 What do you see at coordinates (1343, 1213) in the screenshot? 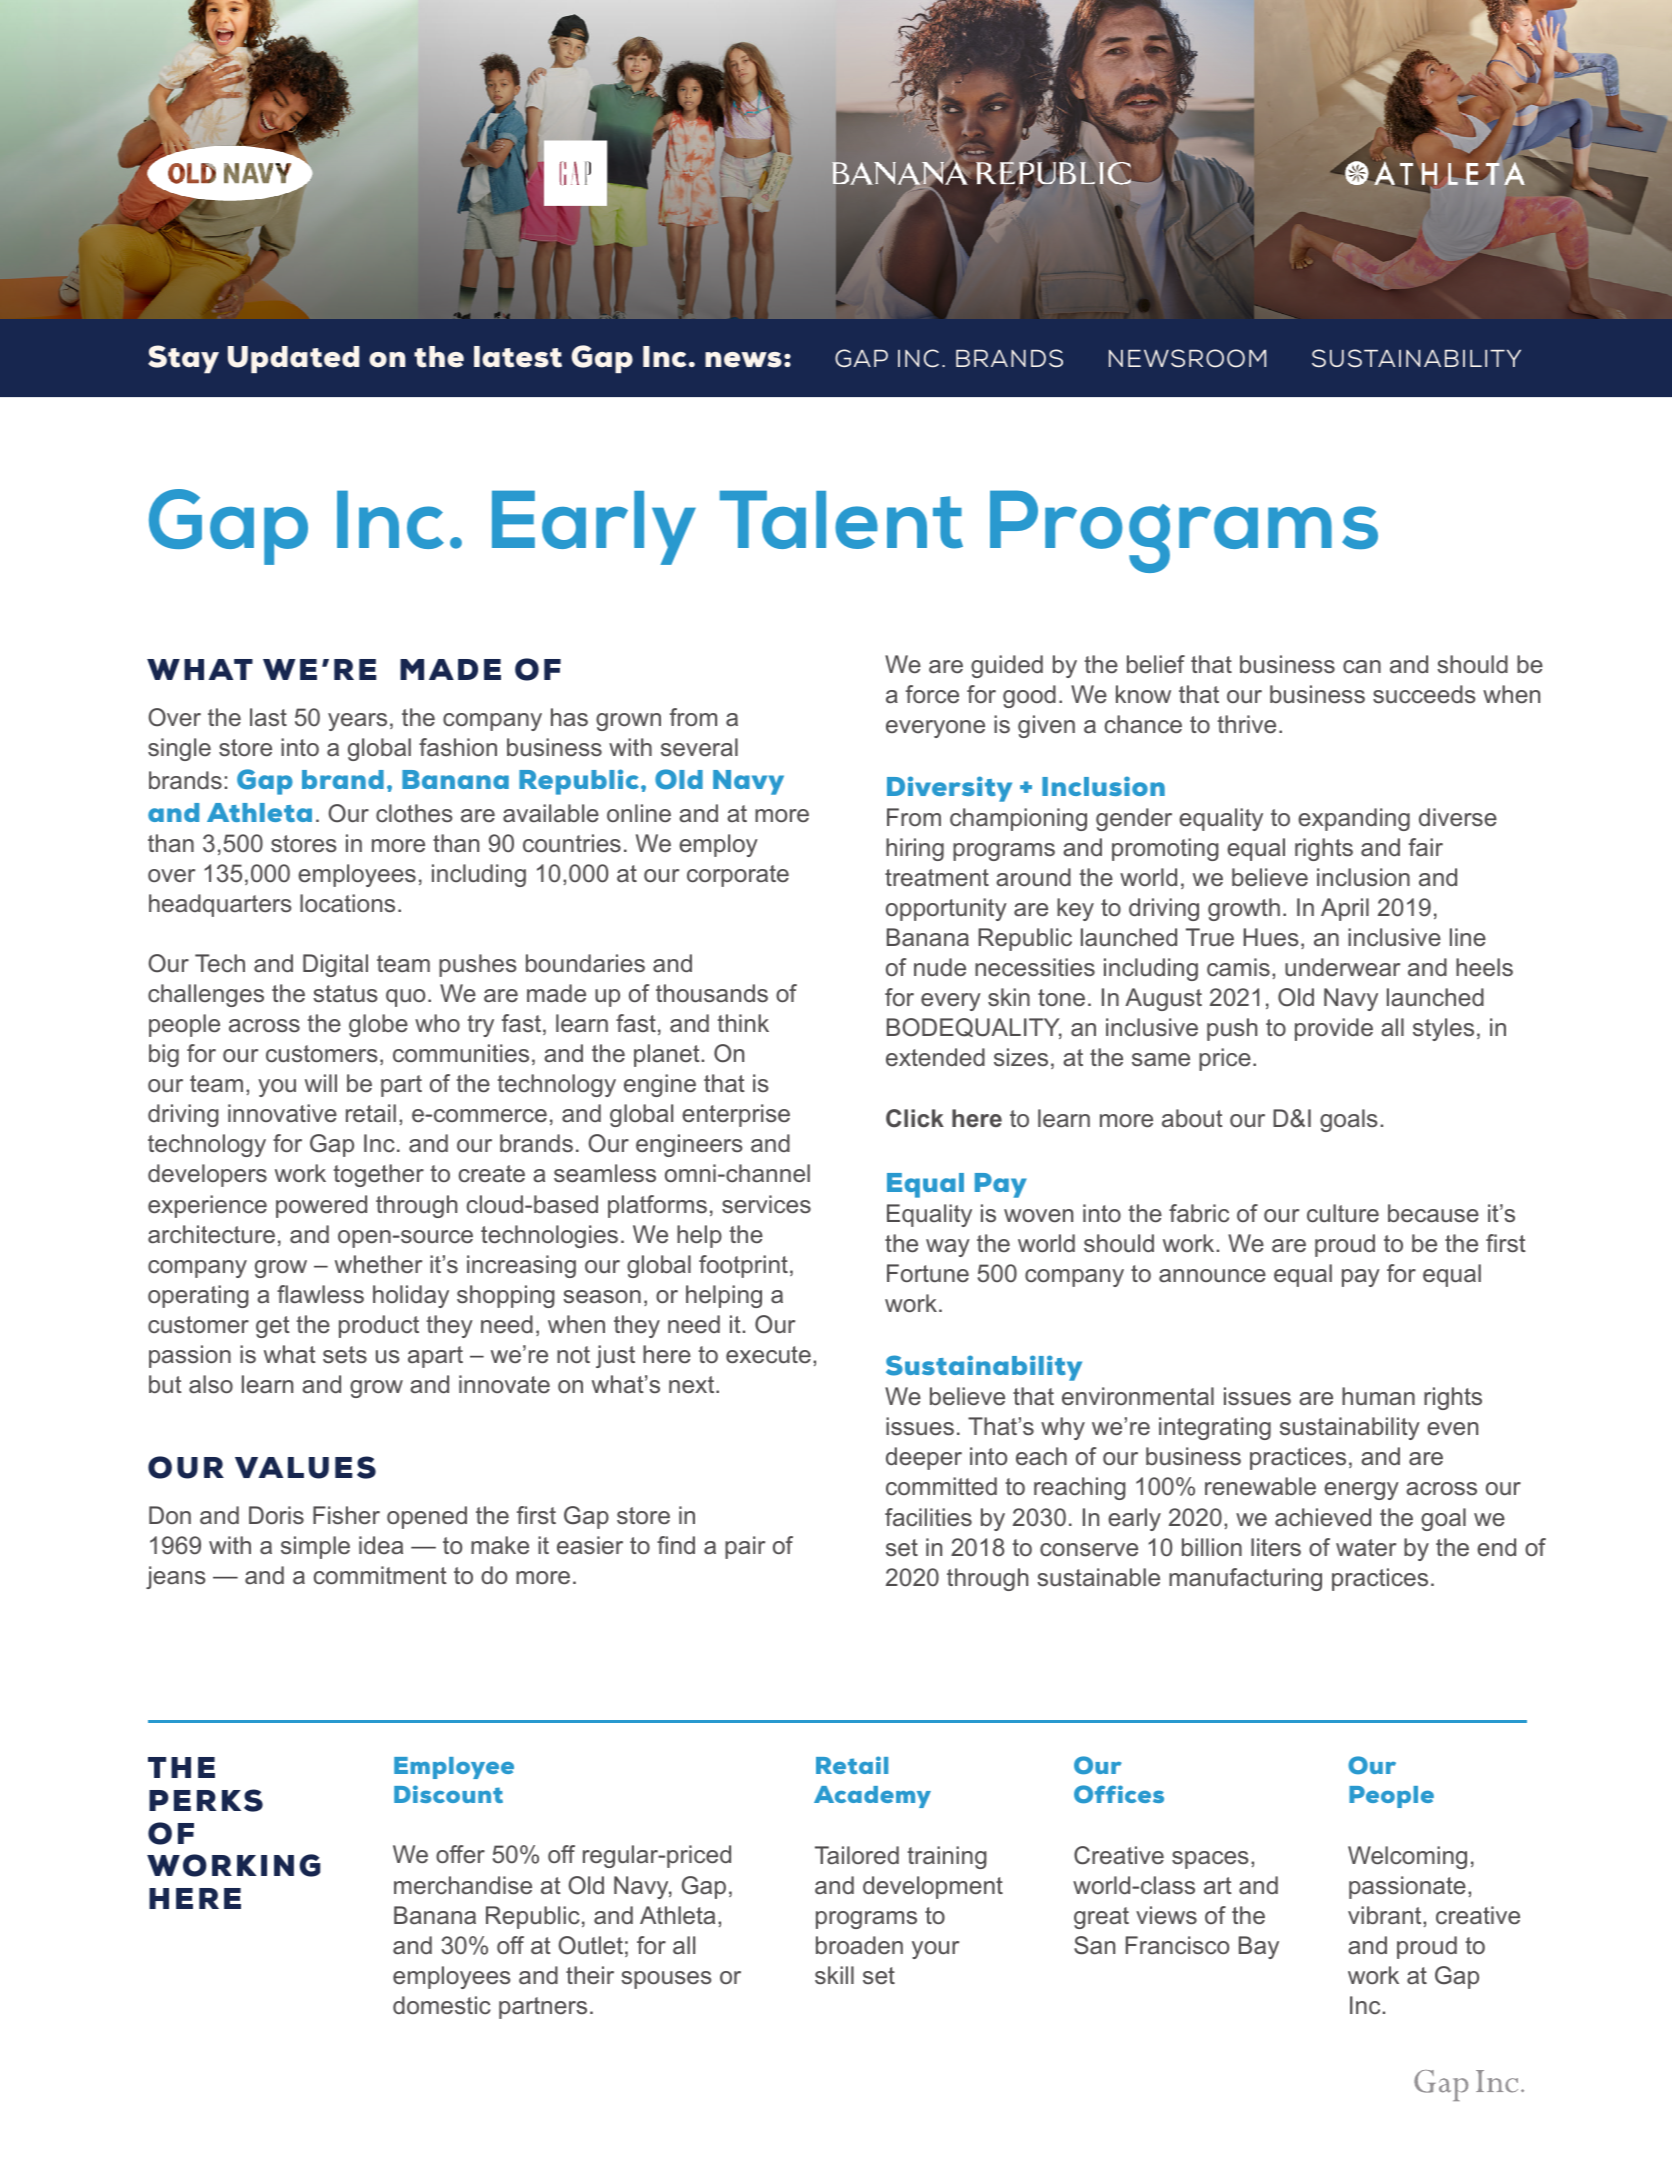
I see `culture` at bounding box center [1343, 1213].
